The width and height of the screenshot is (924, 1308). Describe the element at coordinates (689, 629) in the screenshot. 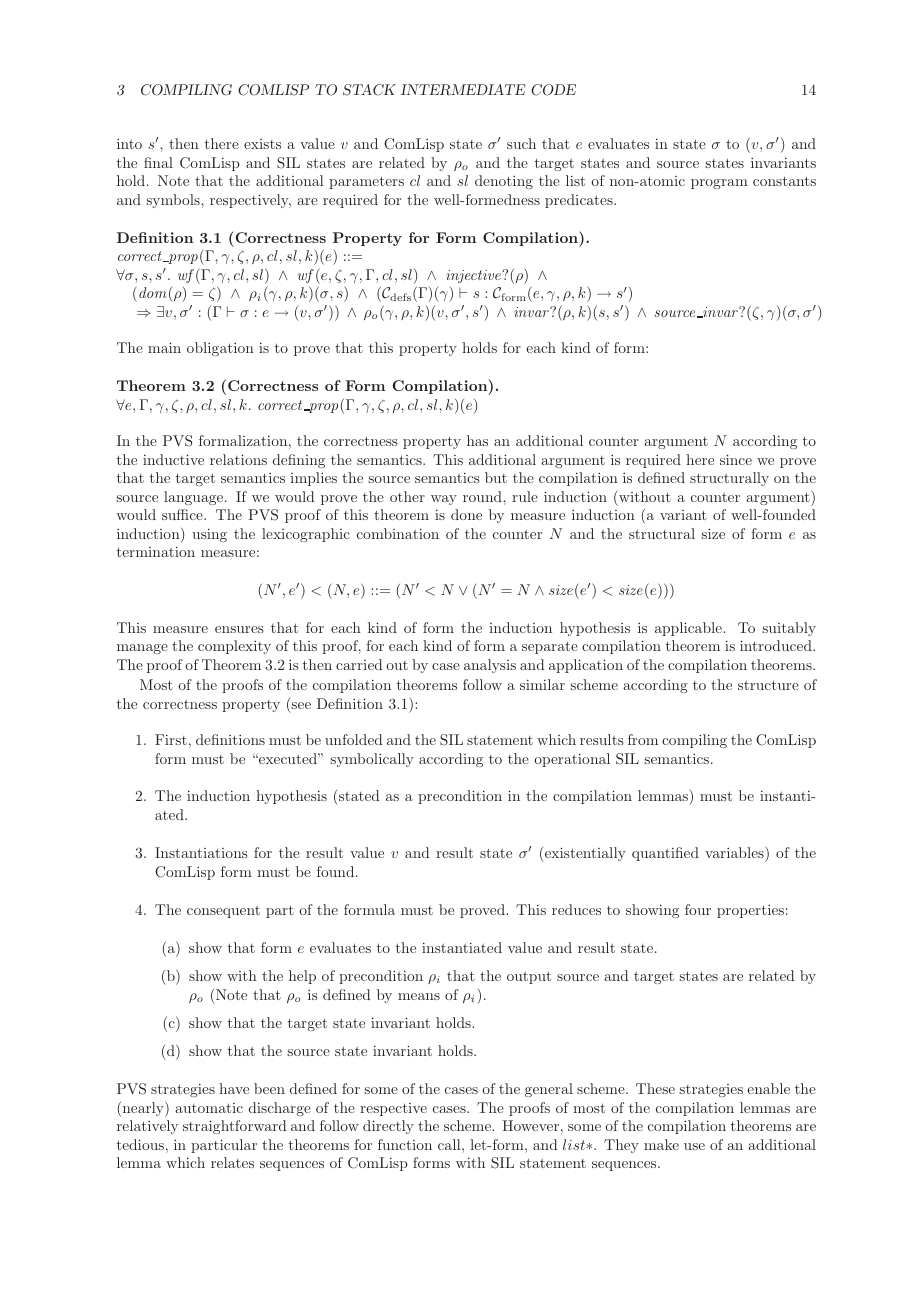

I see `applicable` at that location.
